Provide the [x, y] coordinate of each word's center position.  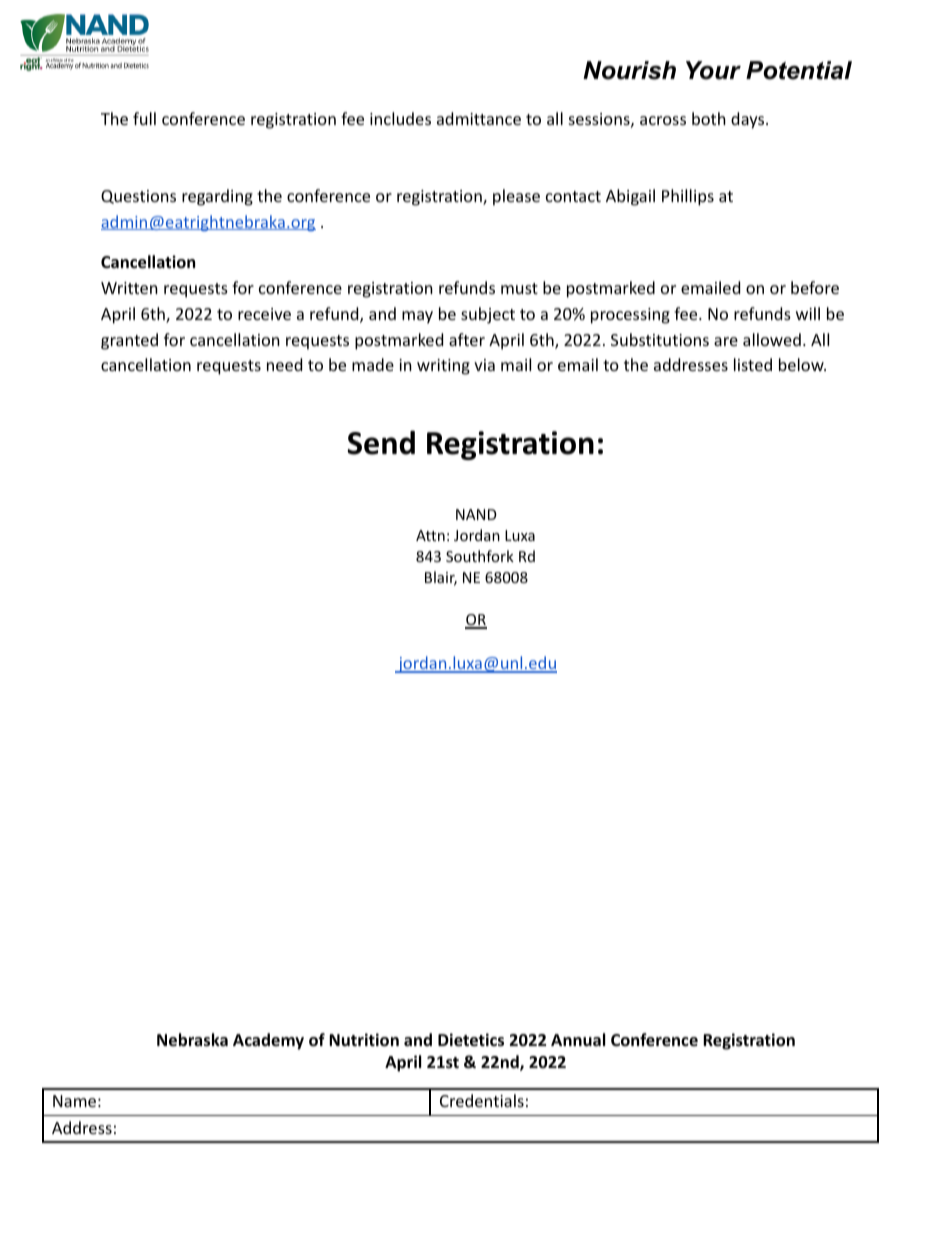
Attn [430, 535]
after [467, 339]
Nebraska [192, 1040]
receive [264, 314]
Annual [578, 1040]
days [749, 120]
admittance [479, 118]
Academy [268, 1041]
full [144, 118]
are [726, 341]
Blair [441, 578]
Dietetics [471, 1040]
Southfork [480, 556]
